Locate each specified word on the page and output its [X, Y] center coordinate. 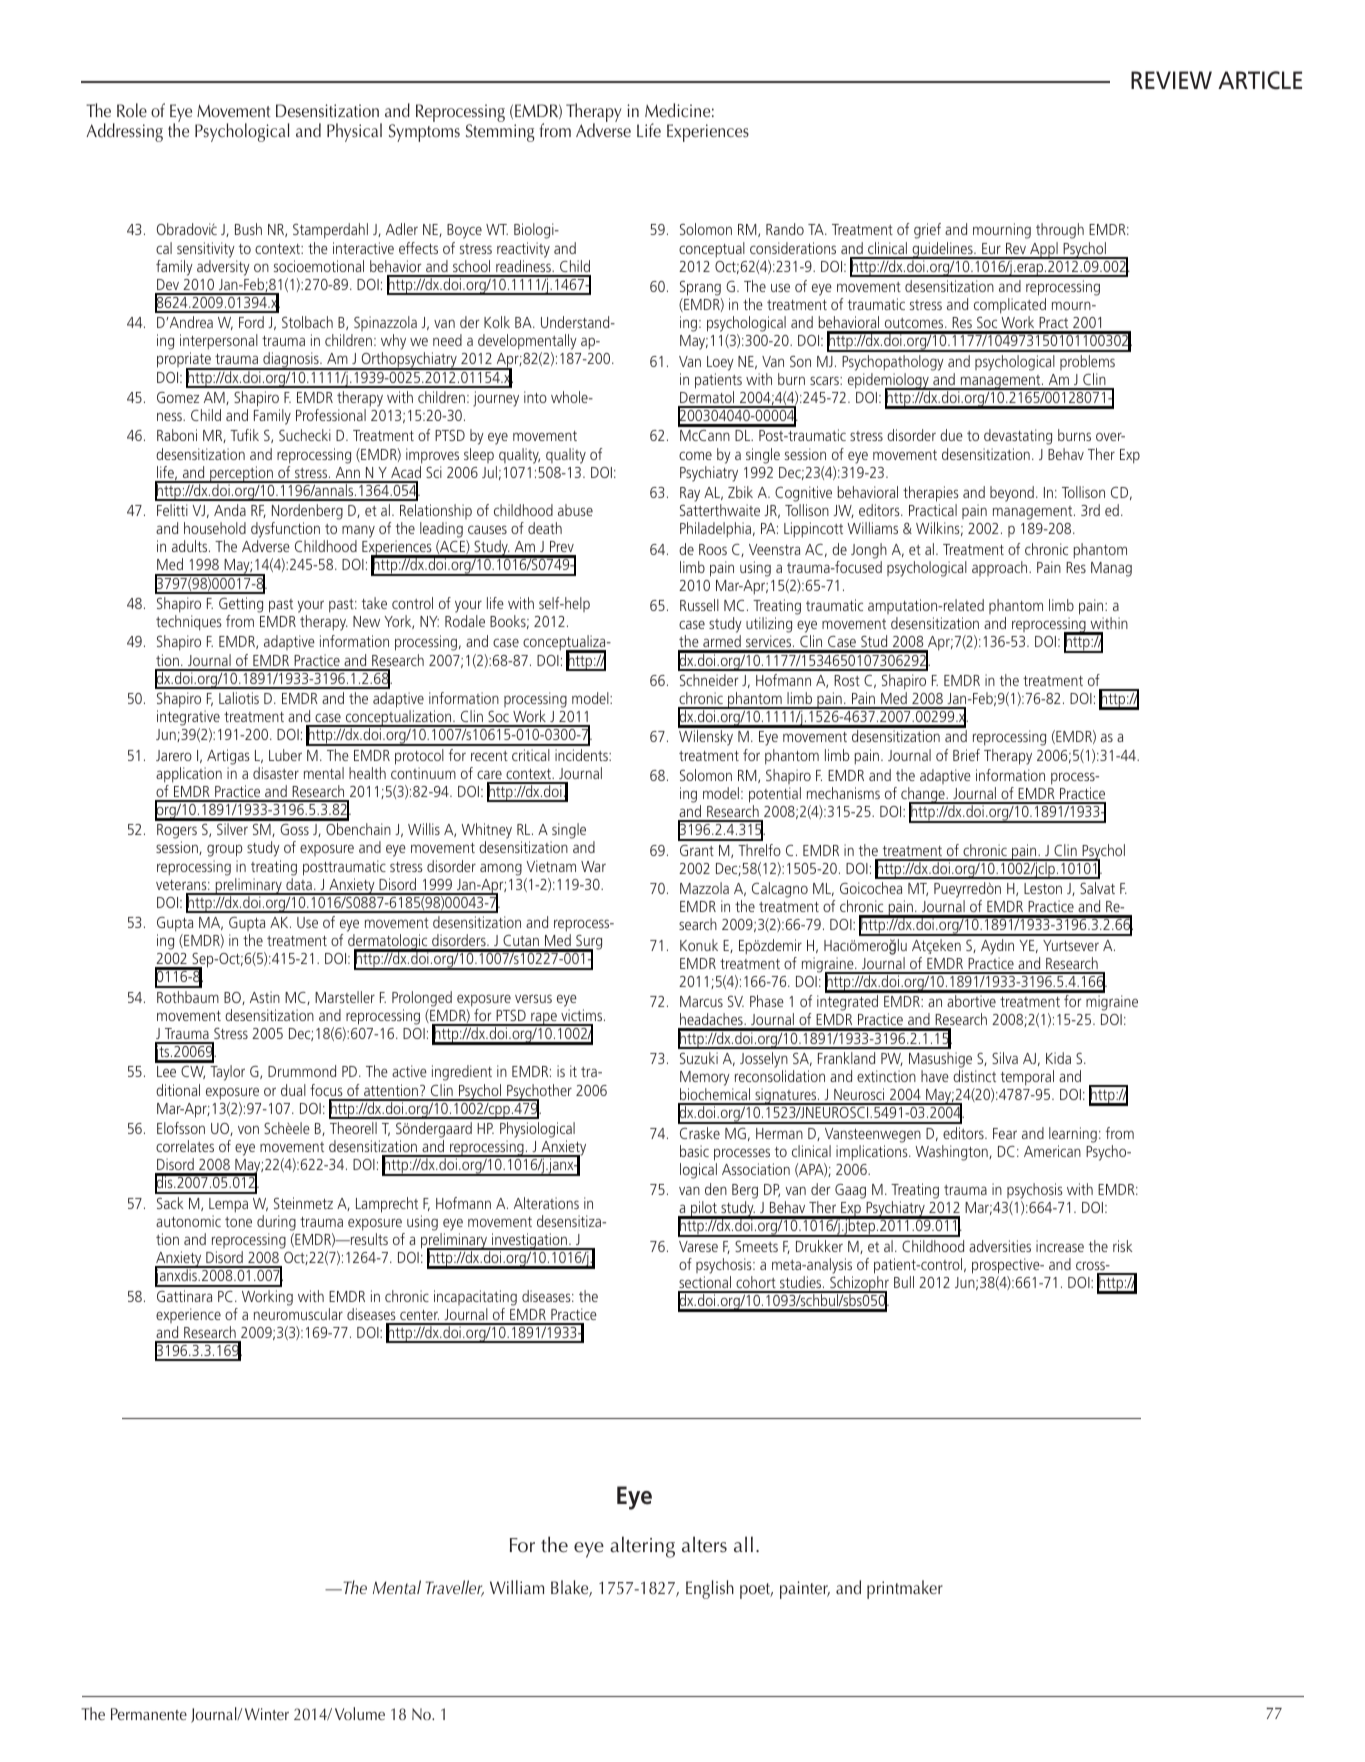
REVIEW [1171, 80]
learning [1073, 1135]
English [710, 1589]
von [248, 1129]
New [366, 621]
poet [756, 1591]
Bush [248, 229]
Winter [267, 1714]
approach [1001, 568]
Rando [785, 229]
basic [694, 1151]
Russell [699, 605]
